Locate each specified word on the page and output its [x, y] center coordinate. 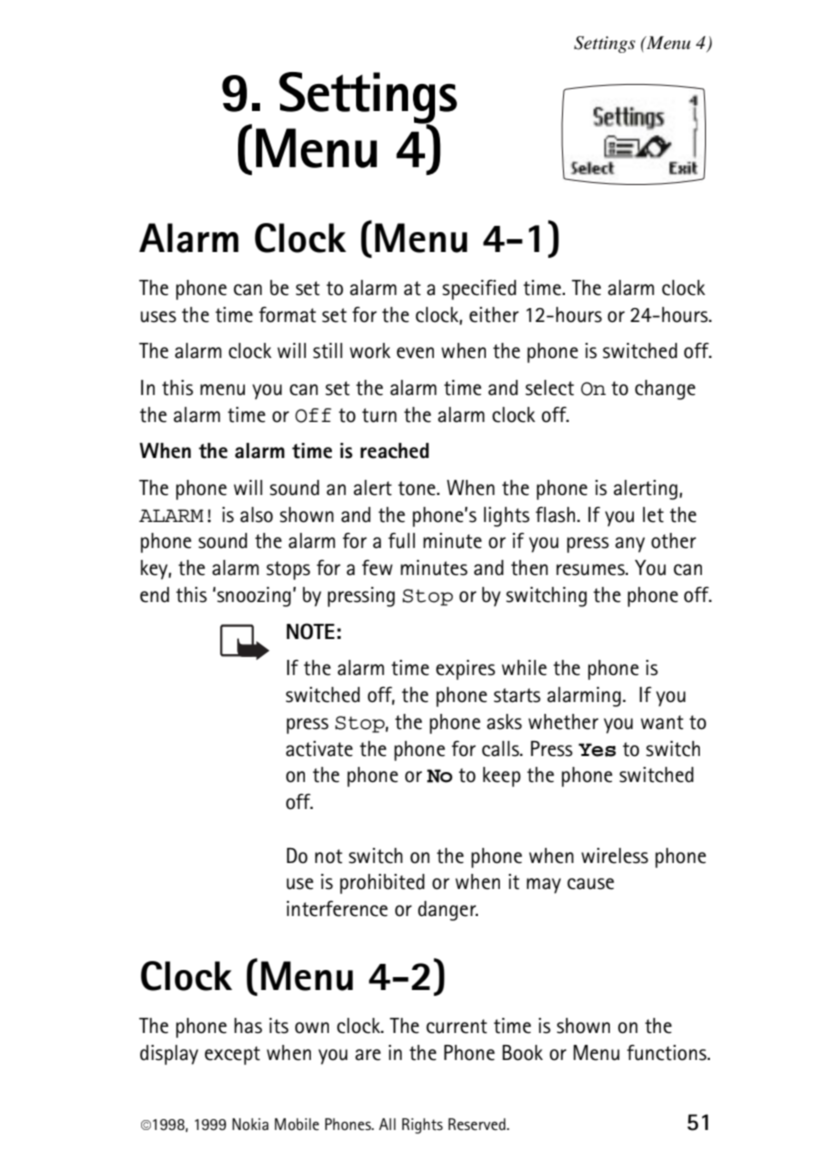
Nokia [250, 1124]
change [665, 390]
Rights [422, 1126]
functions [668, 1053]
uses [158, 317]
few [377, 568]
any [630, 545]
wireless [614, 856]
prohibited [382, 884]
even [415, 353]
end [154, 595]
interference [337, 909]
